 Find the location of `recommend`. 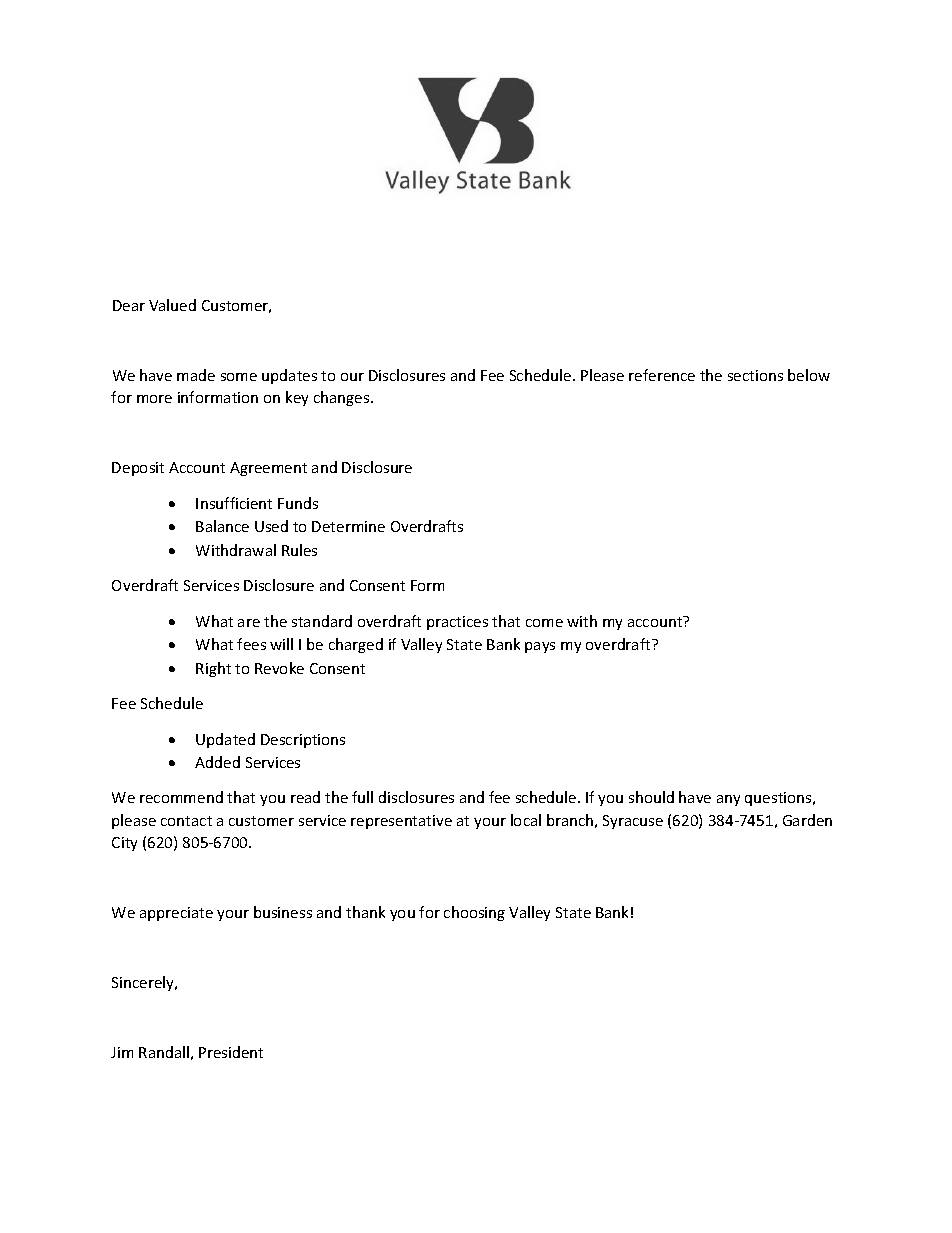

recommend is located at coordinates (181, 797).
